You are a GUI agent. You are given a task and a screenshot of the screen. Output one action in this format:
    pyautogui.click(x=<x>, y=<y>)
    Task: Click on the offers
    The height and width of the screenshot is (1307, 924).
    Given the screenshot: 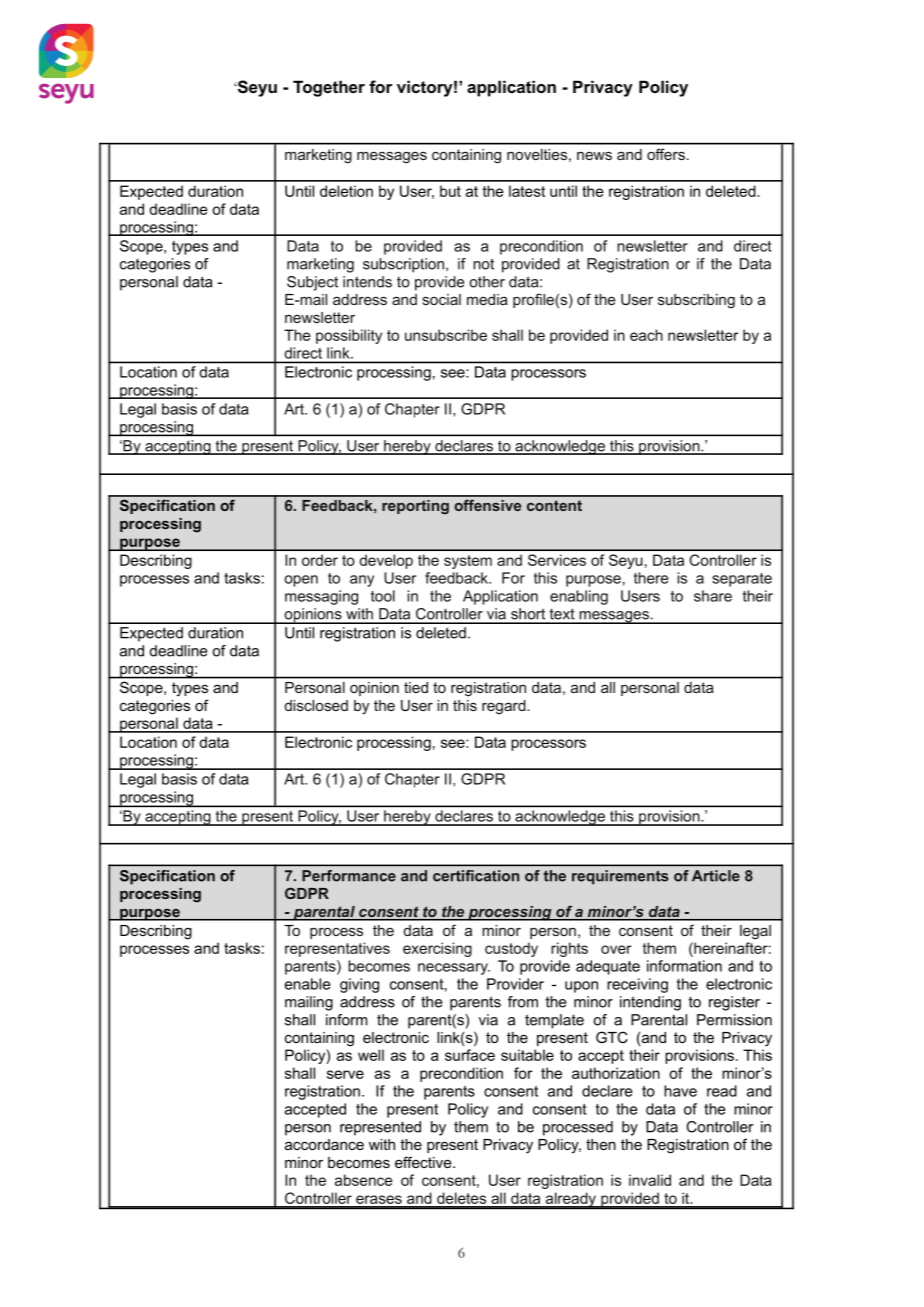 What is the action you would take?
    pyautogui.click(x=666, y=154)
